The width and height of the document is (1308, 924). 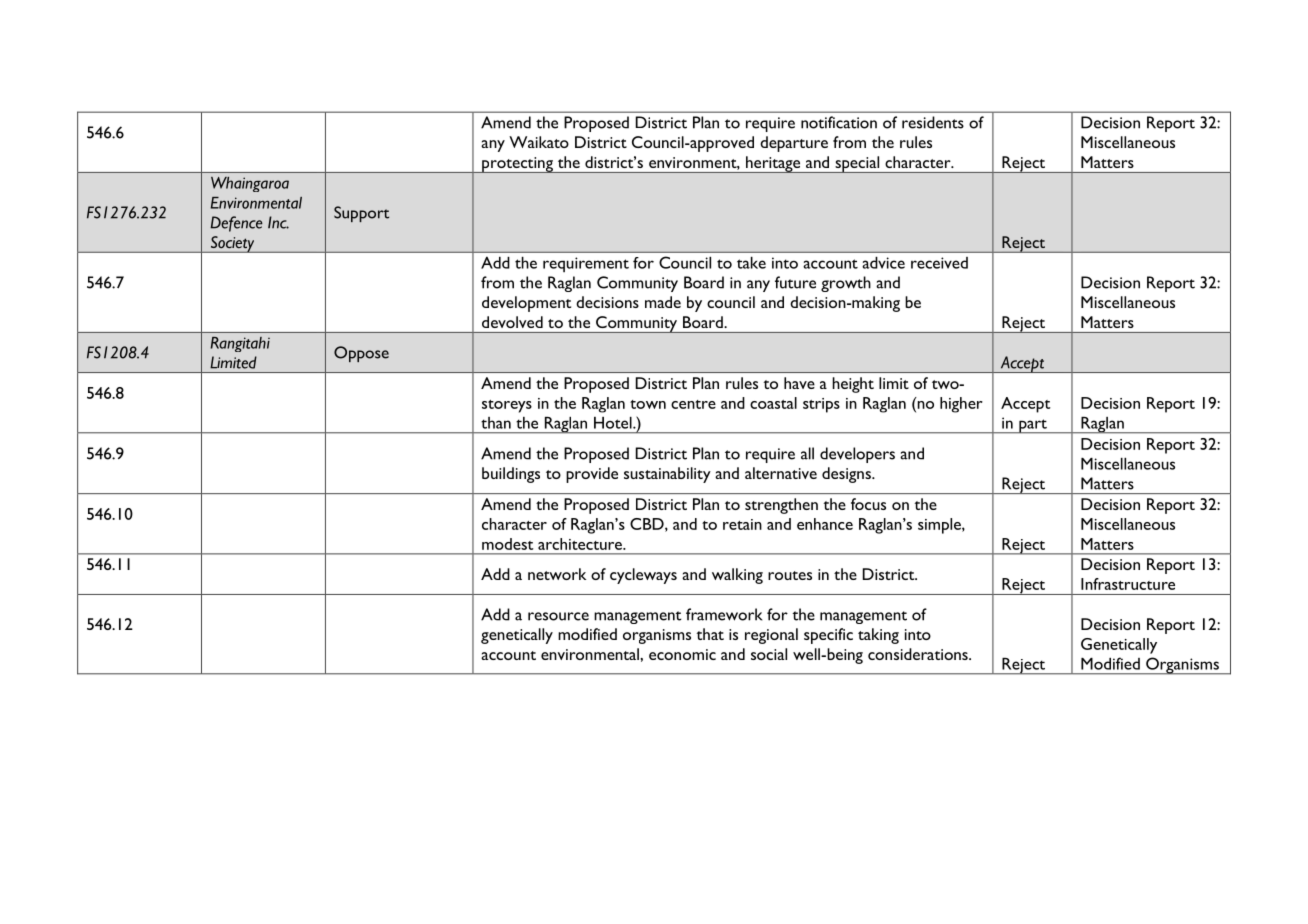 What do you see at coordinates (511, 475) in the document?
I see `buildings` at bounding box center [511, 475].
